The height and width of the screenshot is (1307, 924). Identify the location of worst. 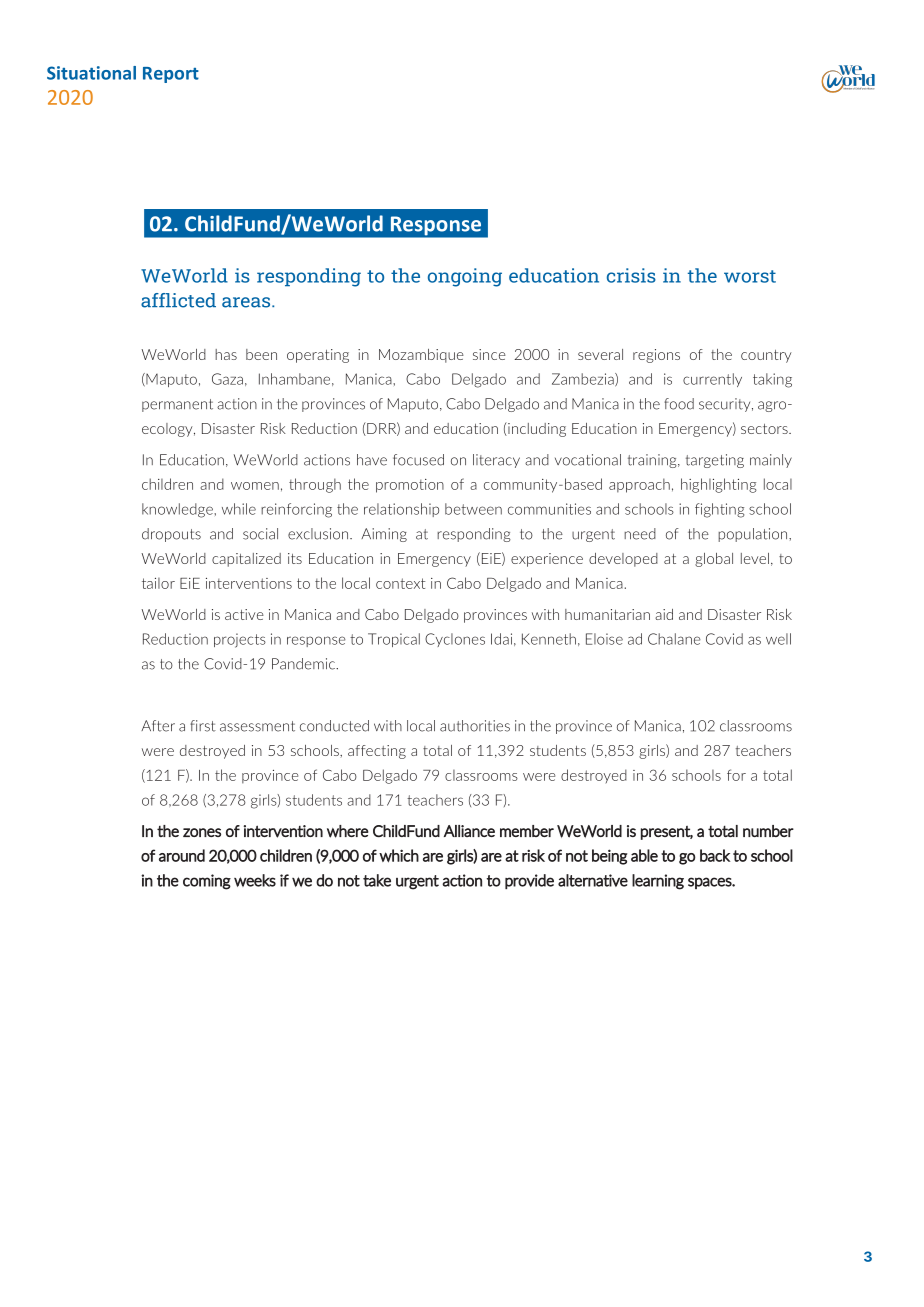
(750, 276).
